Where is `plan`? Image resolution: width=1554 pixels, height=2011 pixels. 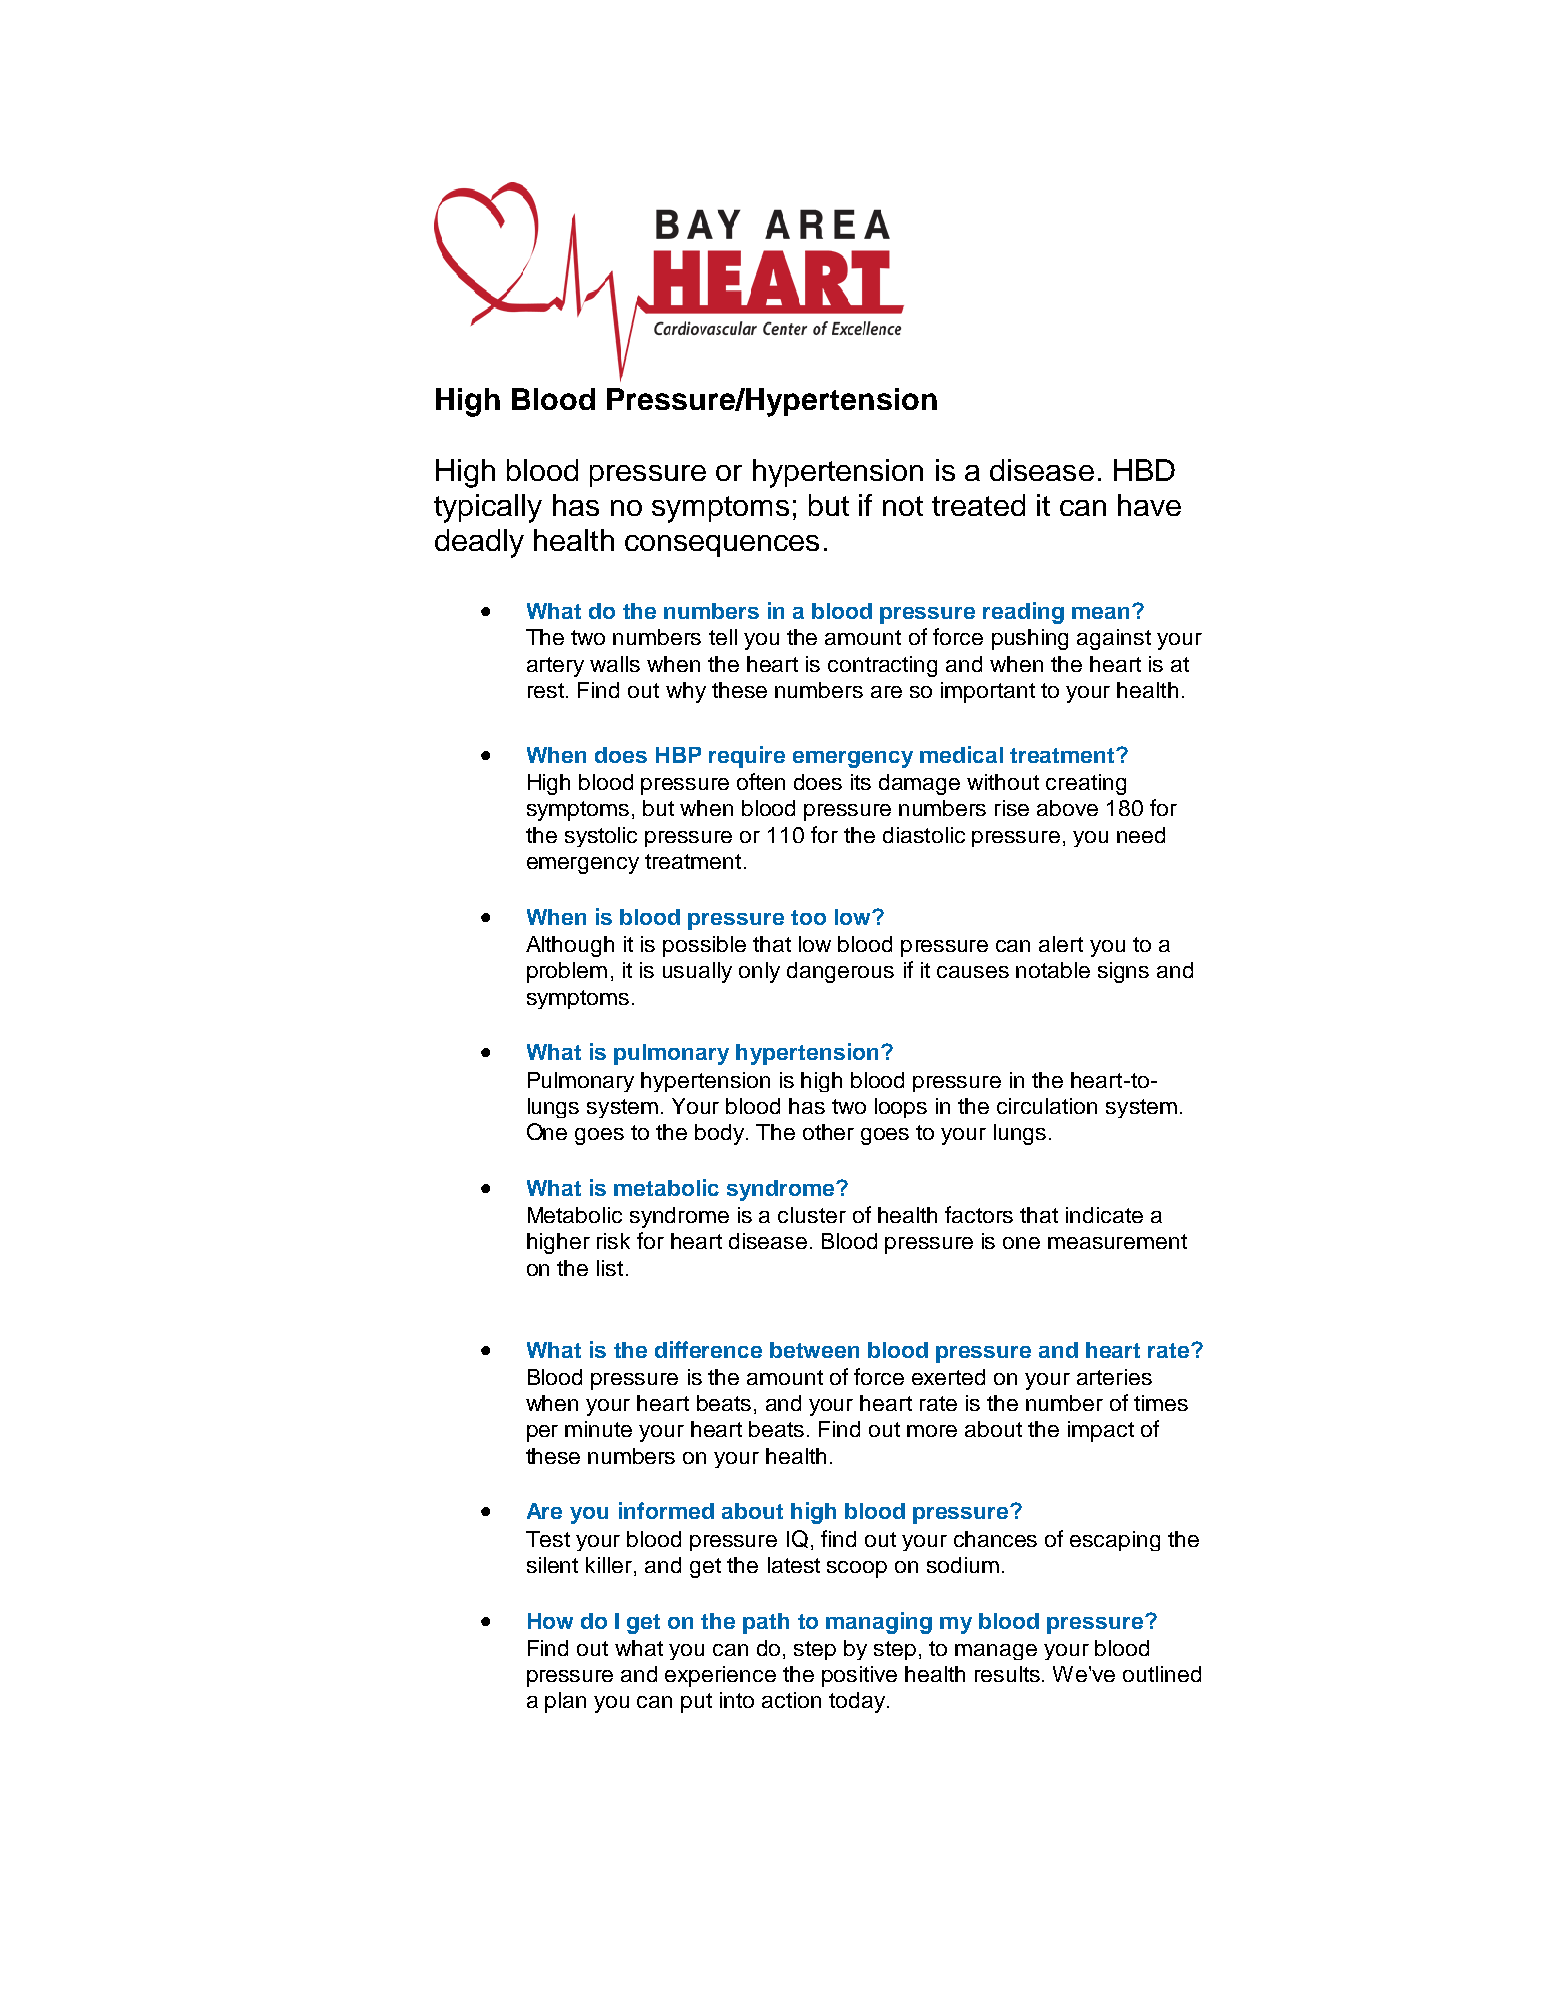
plan is located at coordinates (565, 1702).
